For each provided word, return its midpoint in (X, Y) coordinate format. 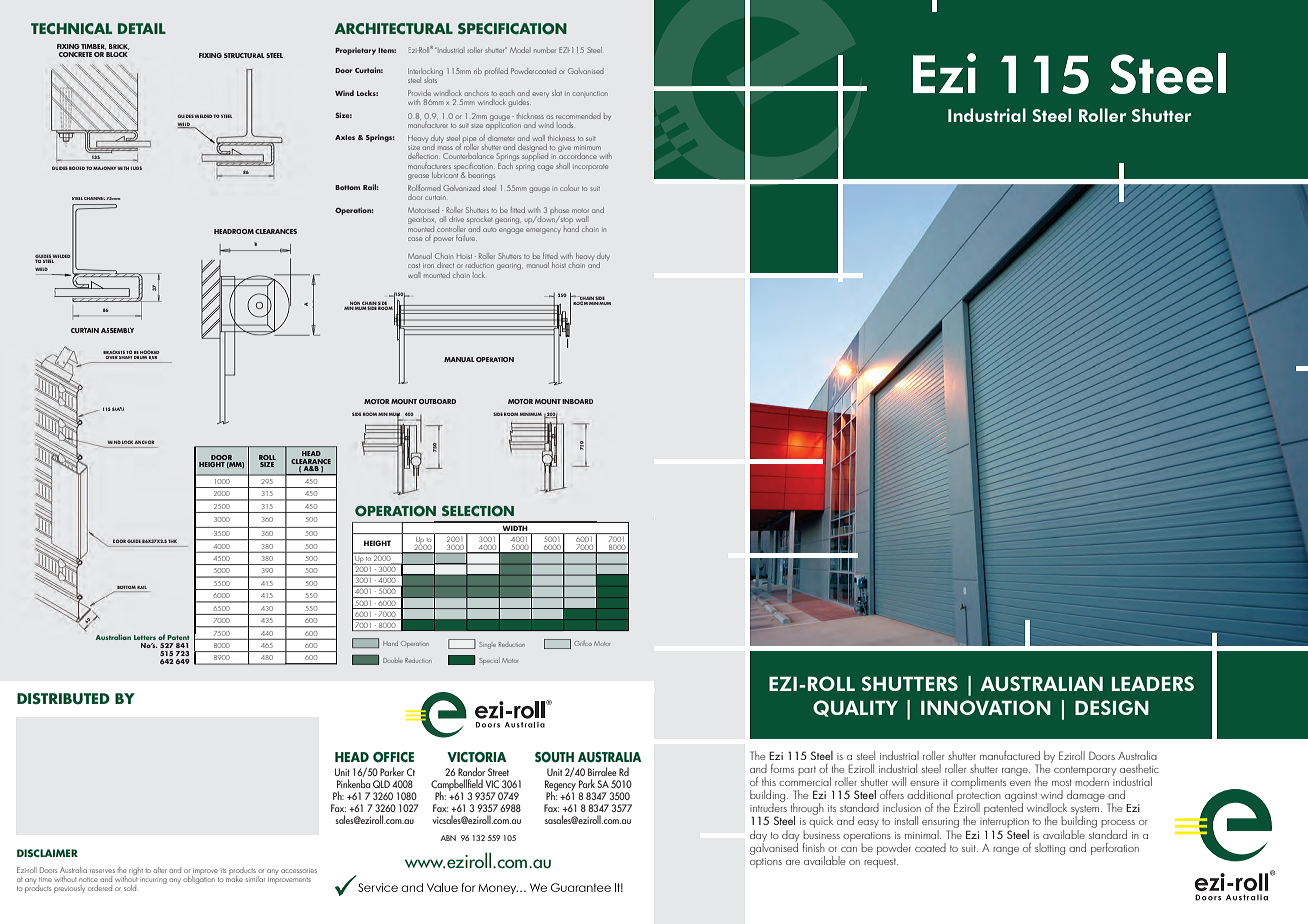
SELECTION (478, 511)
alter (160, 870)
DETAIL (142, 28)
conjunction (590, 93)
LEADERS (1153, 683)
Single (487, 645)
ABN (448, 838)
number (545, 51)
